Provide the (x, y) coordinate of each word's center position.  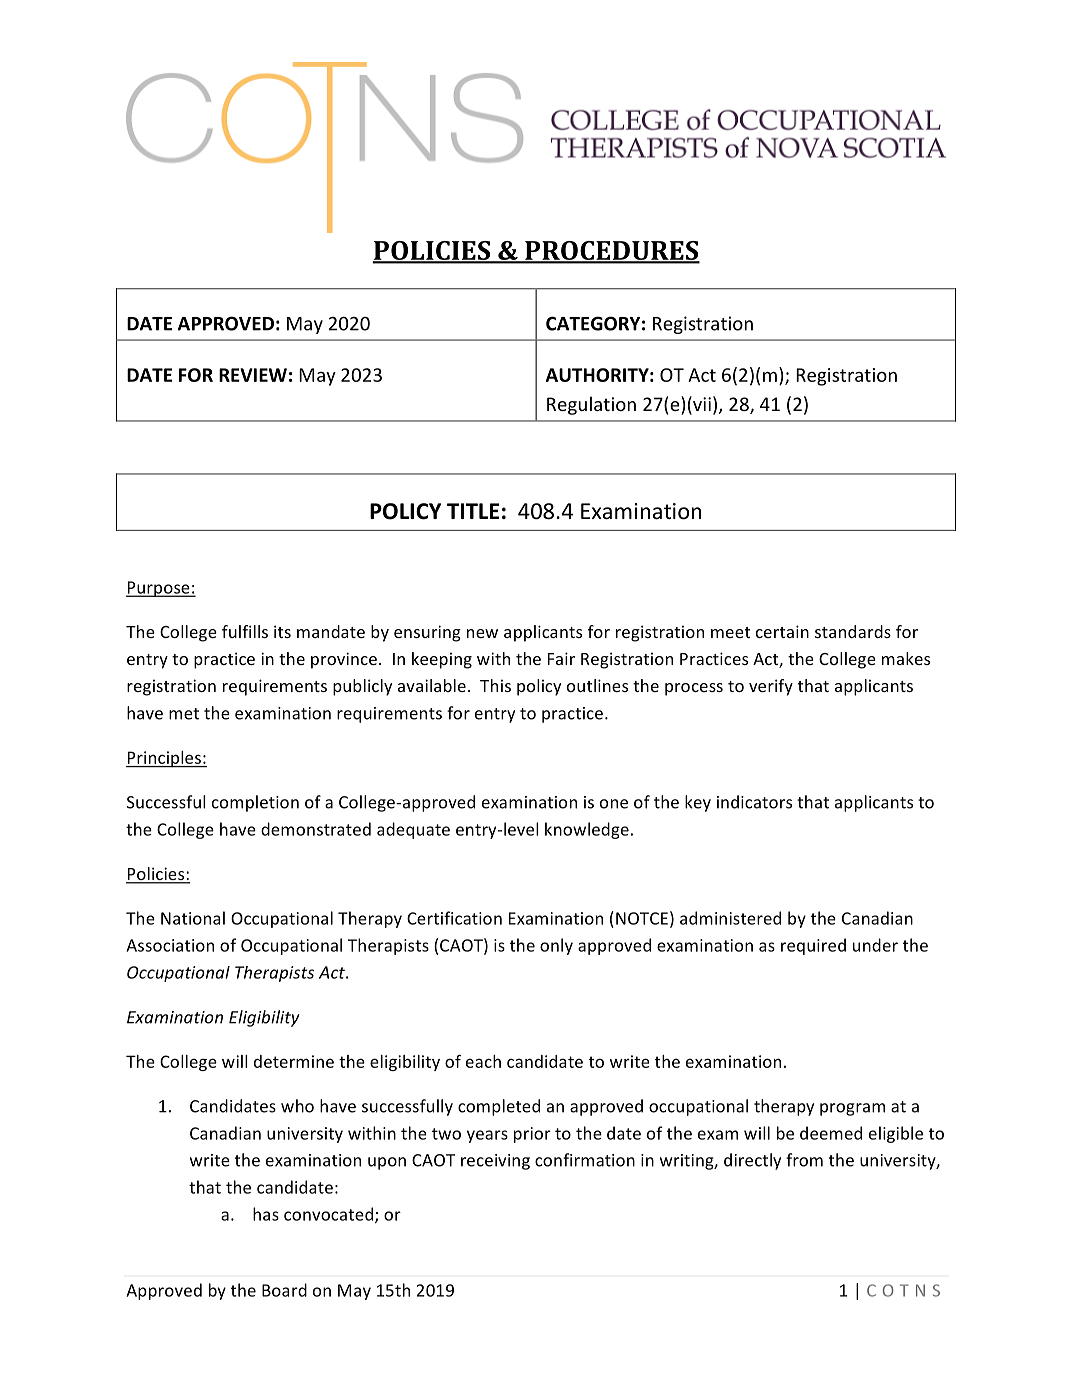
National (193, 918)
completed (499, 1107)
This (495, 685)
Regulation (591, 405)
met (184, 714)
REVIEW (253, 375)
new (482, 633)
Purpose (159, 589)
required (813, 946)
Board (284, 1290)
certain (782, 631)
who (297, 1106)
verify (771, 687)
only (556, 946)
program (852, 1109)
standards (853, 631)
